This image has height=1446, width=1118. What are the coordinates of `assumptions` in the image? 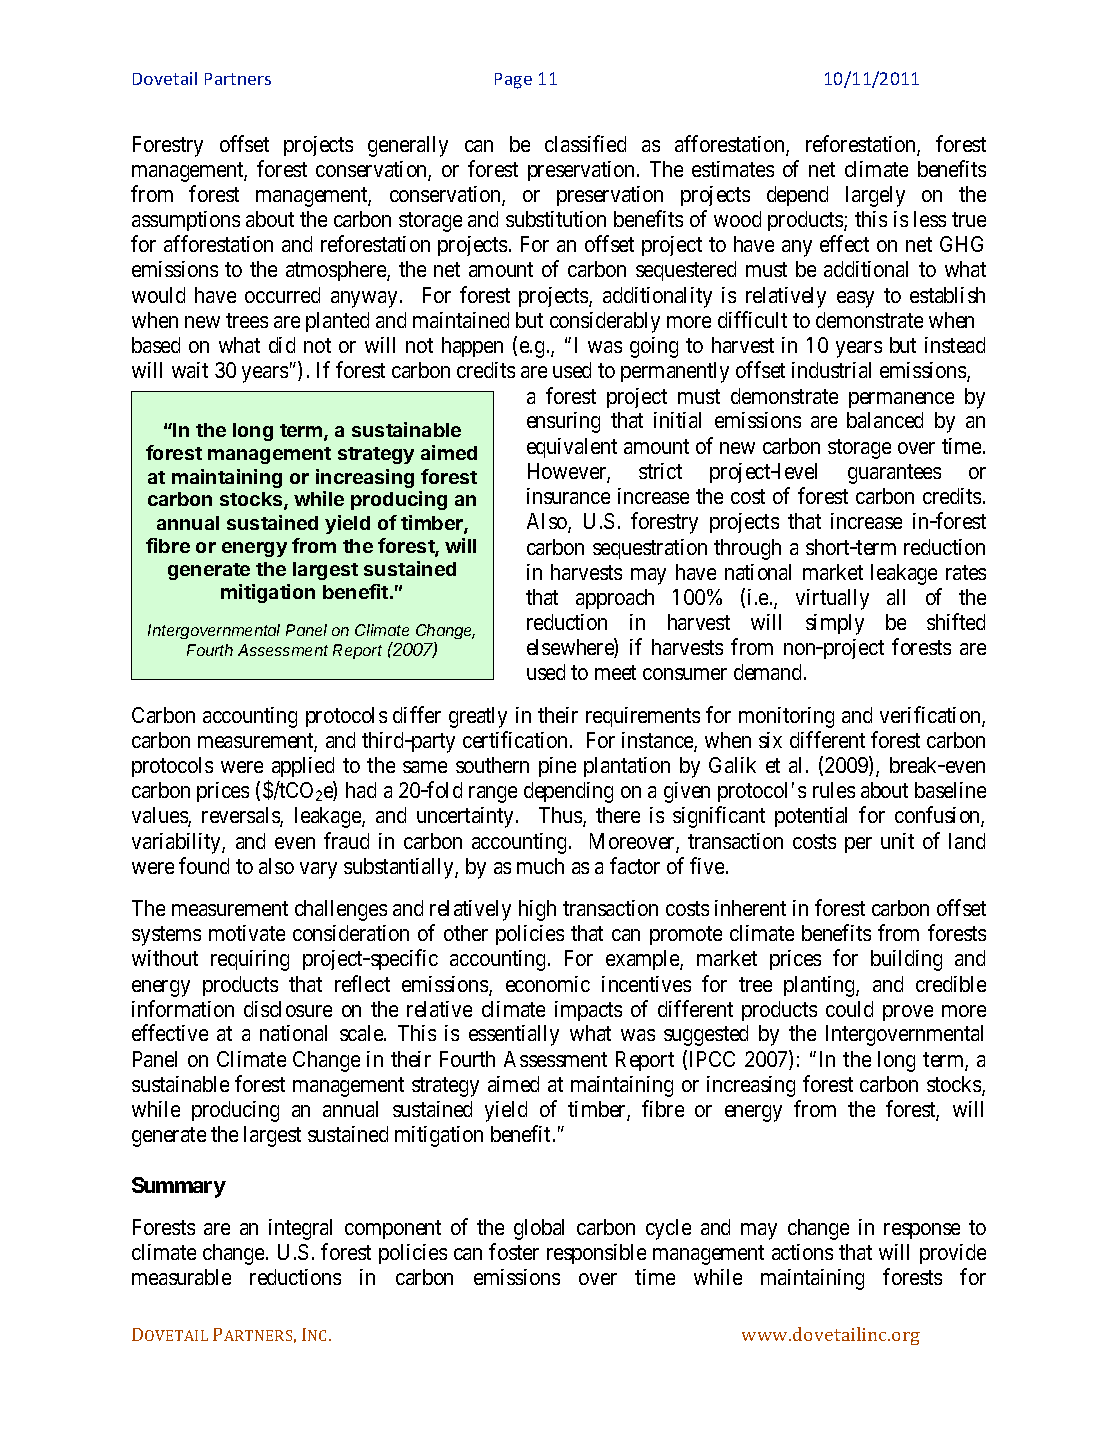 It's located at (186, 221).
